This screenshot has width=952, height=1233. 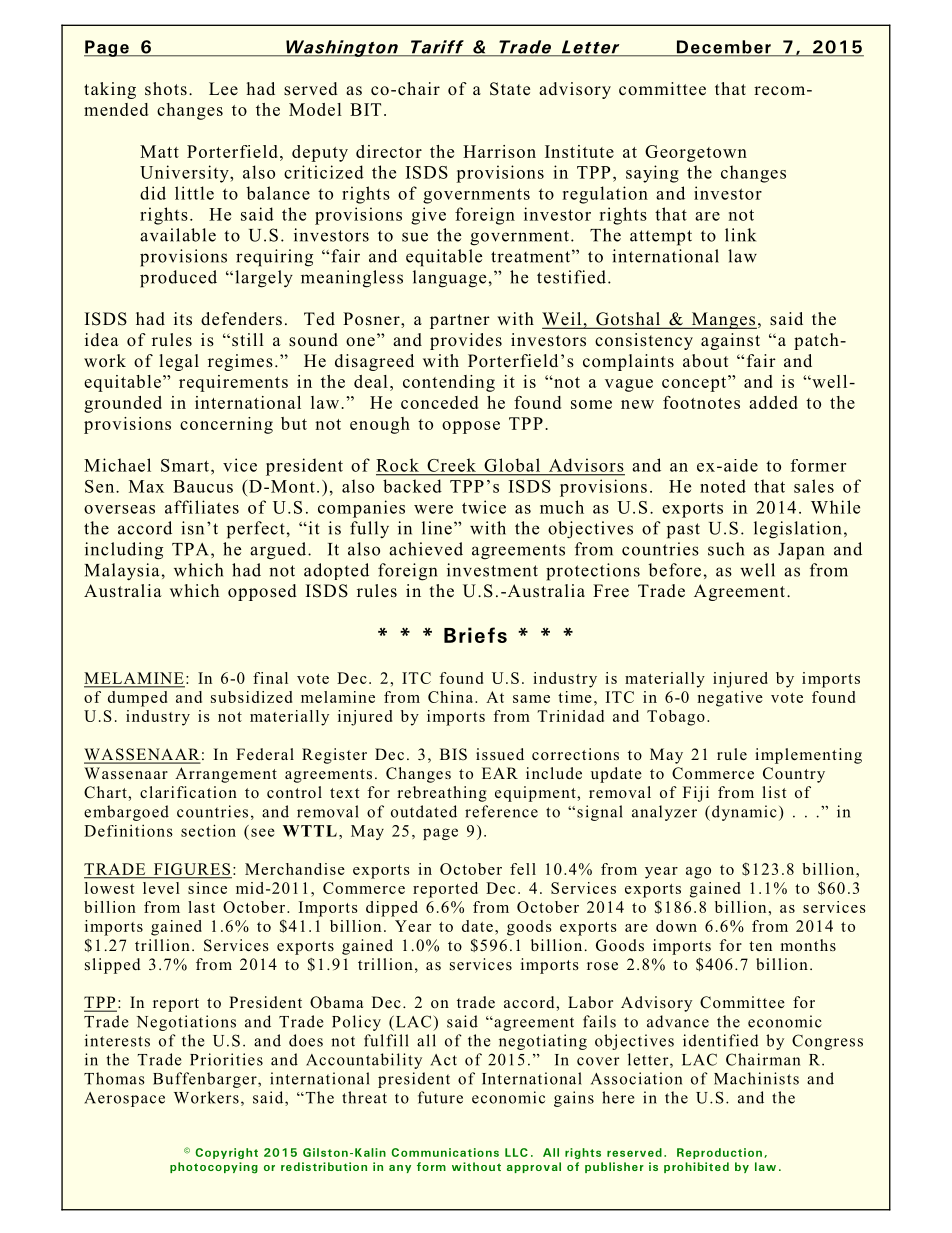 I want to click on State, so click(x=510, y=89).
